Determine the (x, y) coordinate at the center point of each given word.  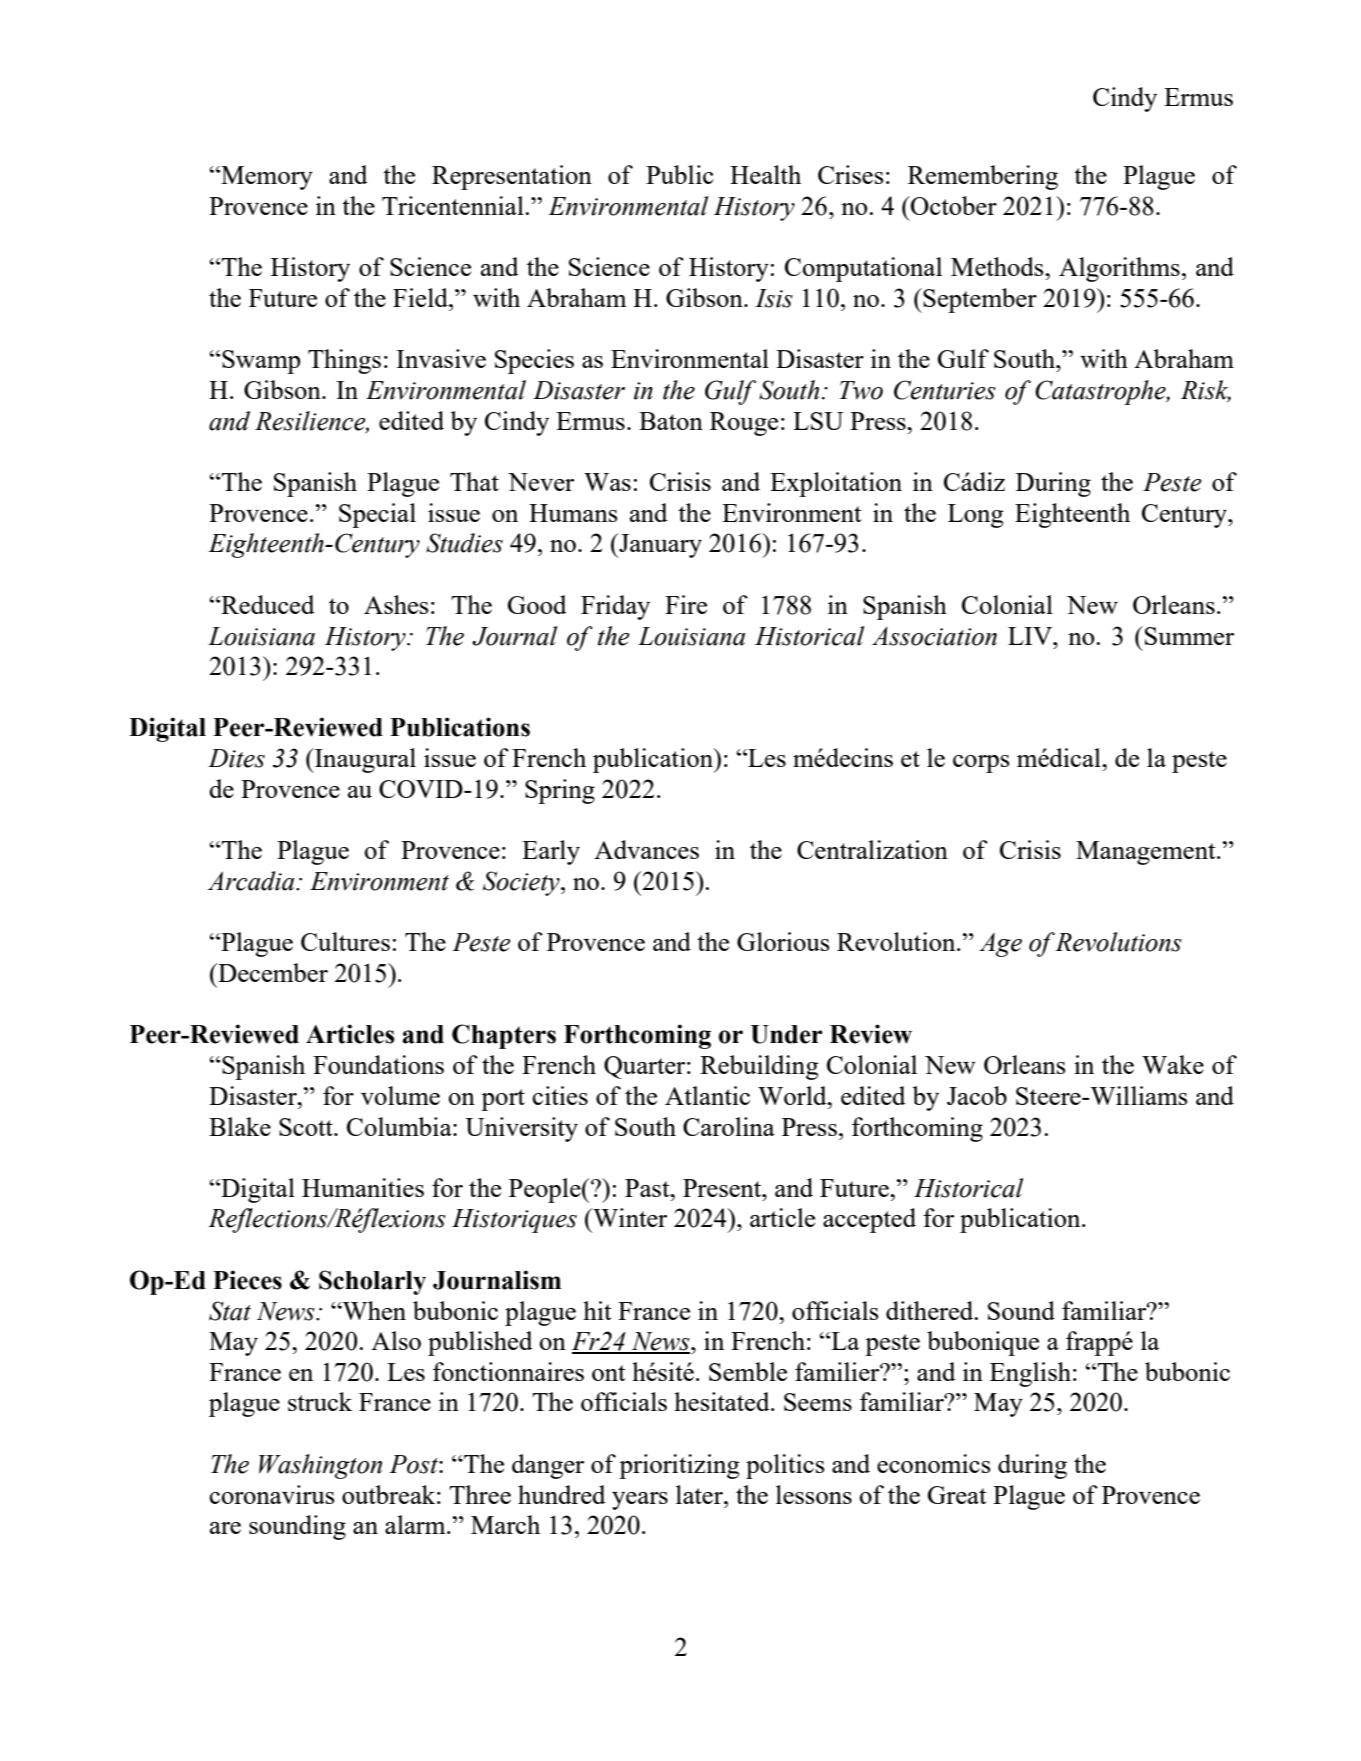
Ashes (396, 604)
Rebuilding (759, 1067)
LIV (1031, 636)
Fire (686, 604)
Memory (266, 178)
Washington (320, 1466)
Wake (1173, 1064)
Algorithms (1119, 269)
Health (765, 174)
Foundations (378, 1064)
